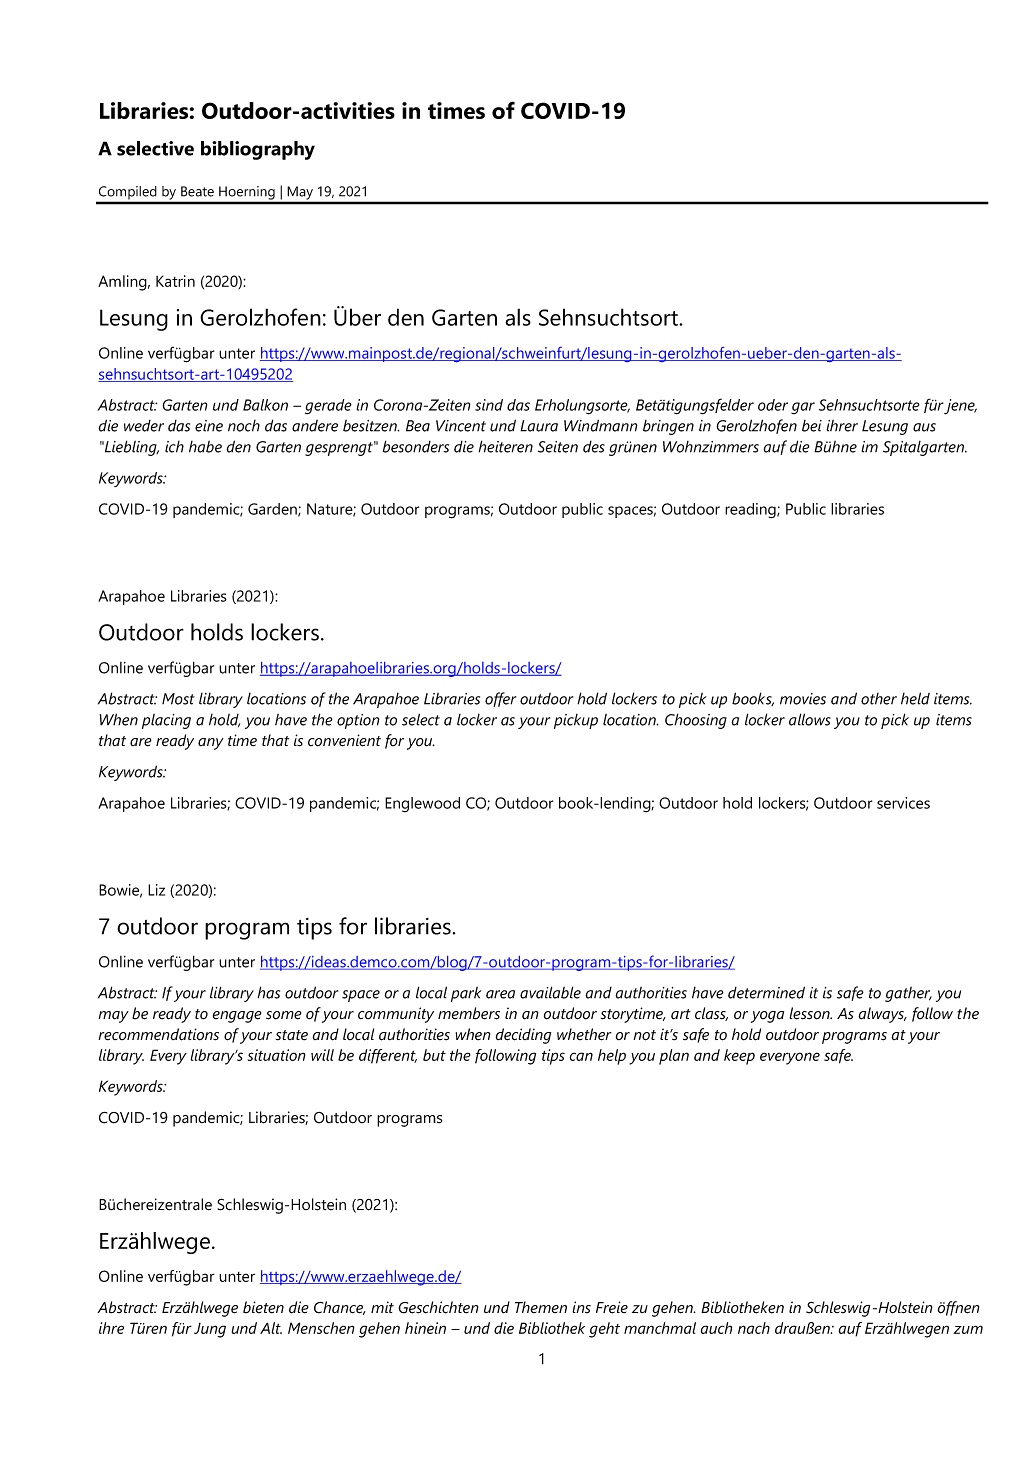 Image resolution: width=1035 pixels, height=1463 pixels. I want to click on reading, so click(751, 511).
